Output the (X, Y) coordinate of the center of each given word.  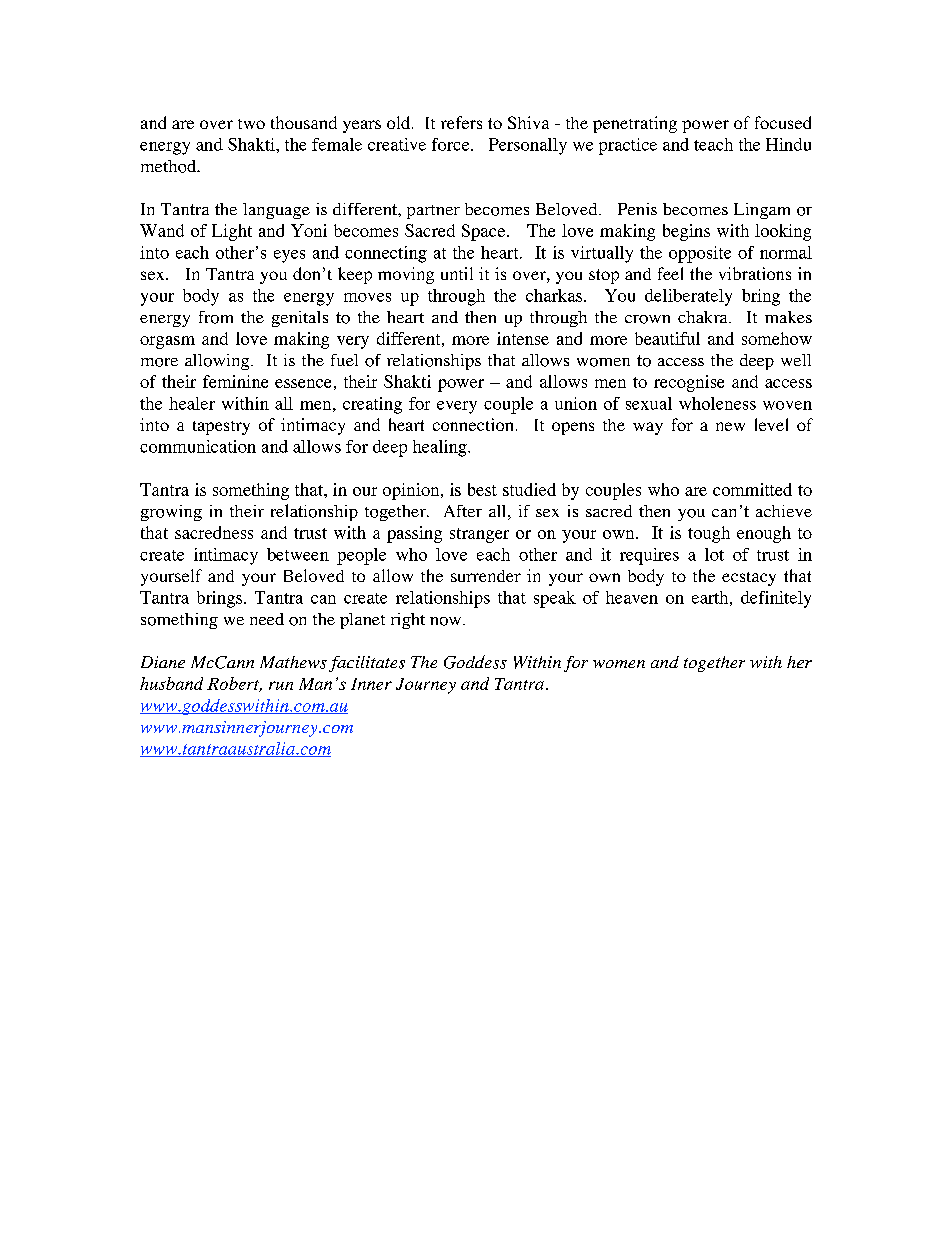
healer (192, 403)
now (447, 621)
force (452, 144)
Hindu (788, 144)
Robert (234, 684)
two (251, 124)
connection (473, 424)
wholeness (717, 403)
